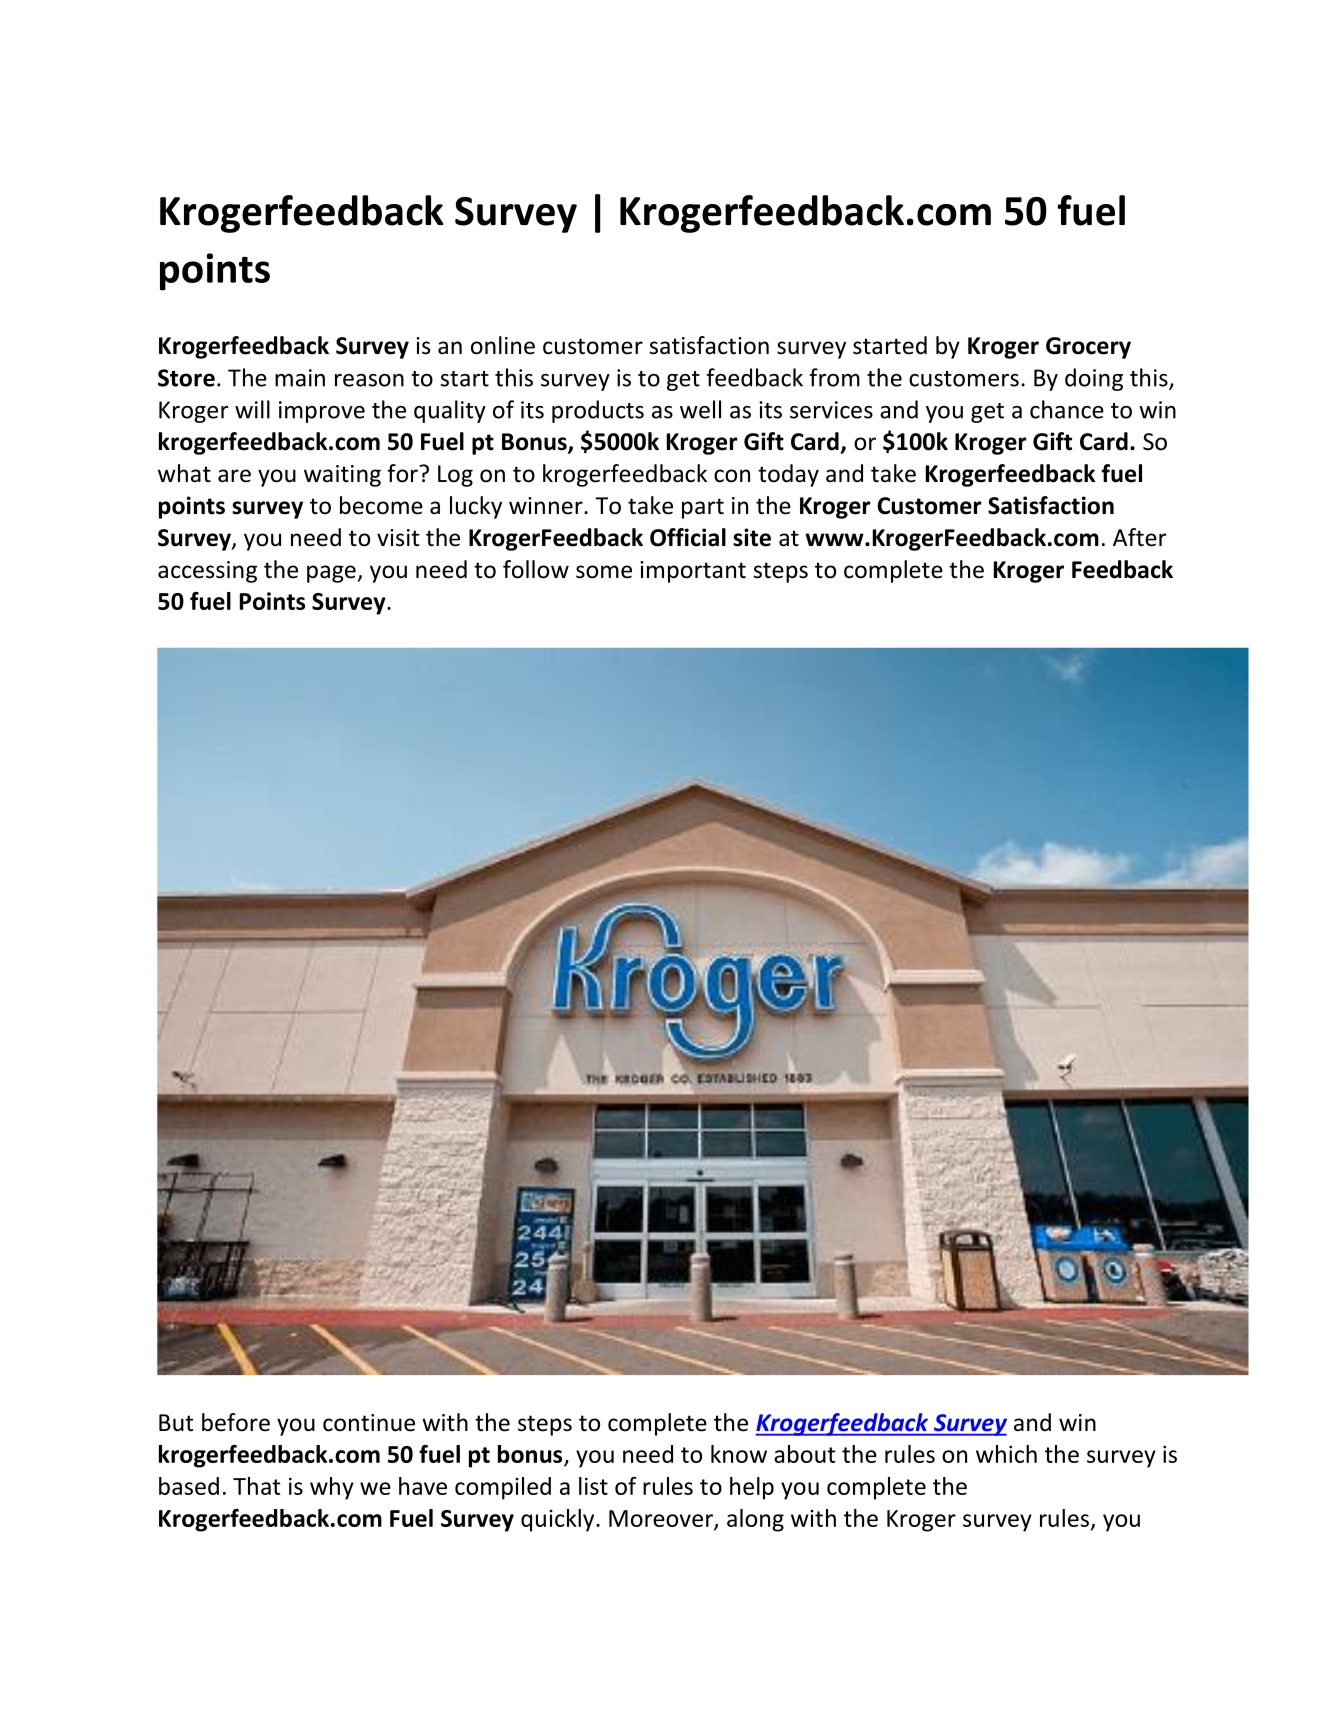 This screenshot has width=1337, height=1730. I want to click on well, so click(700, 409).
